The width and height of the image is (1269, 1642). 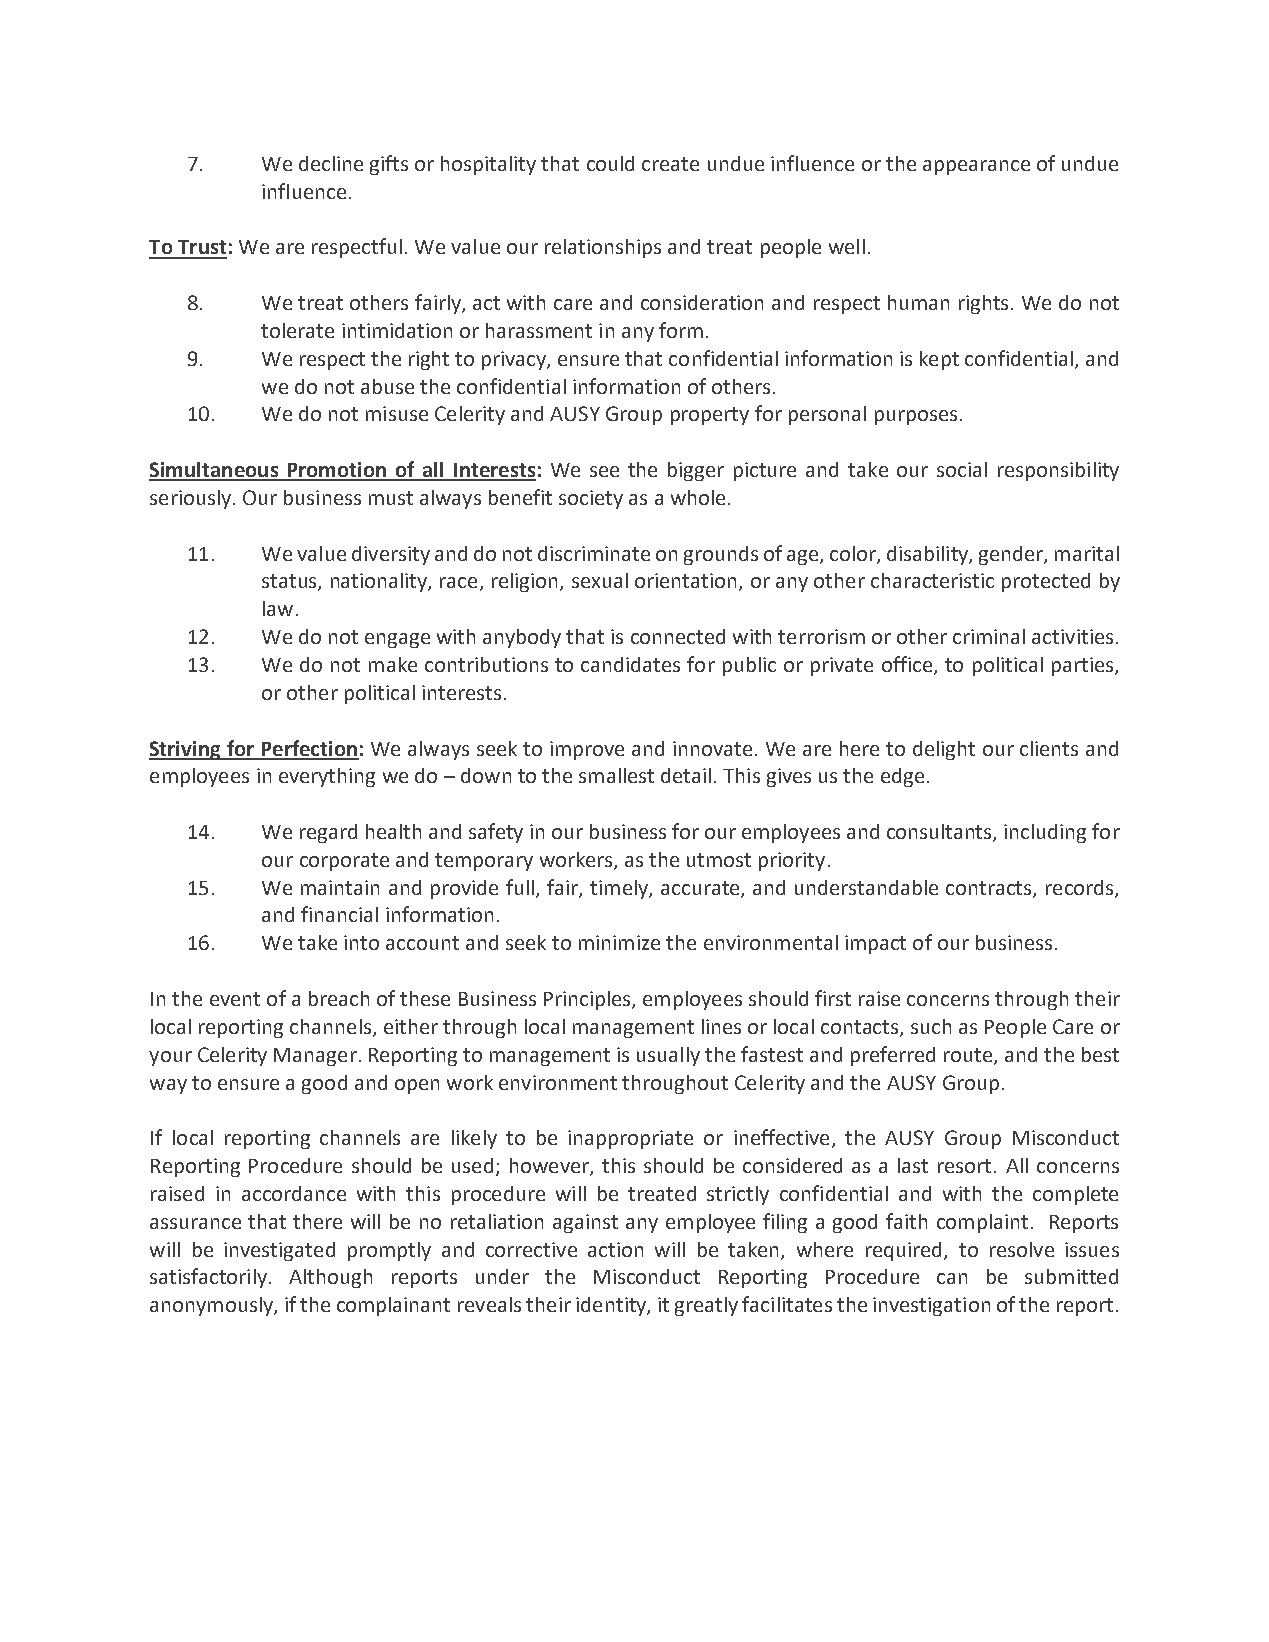 What do you see at coordinates (610, 163) in the image?
I see `could` at bounding box center [610, 163].
